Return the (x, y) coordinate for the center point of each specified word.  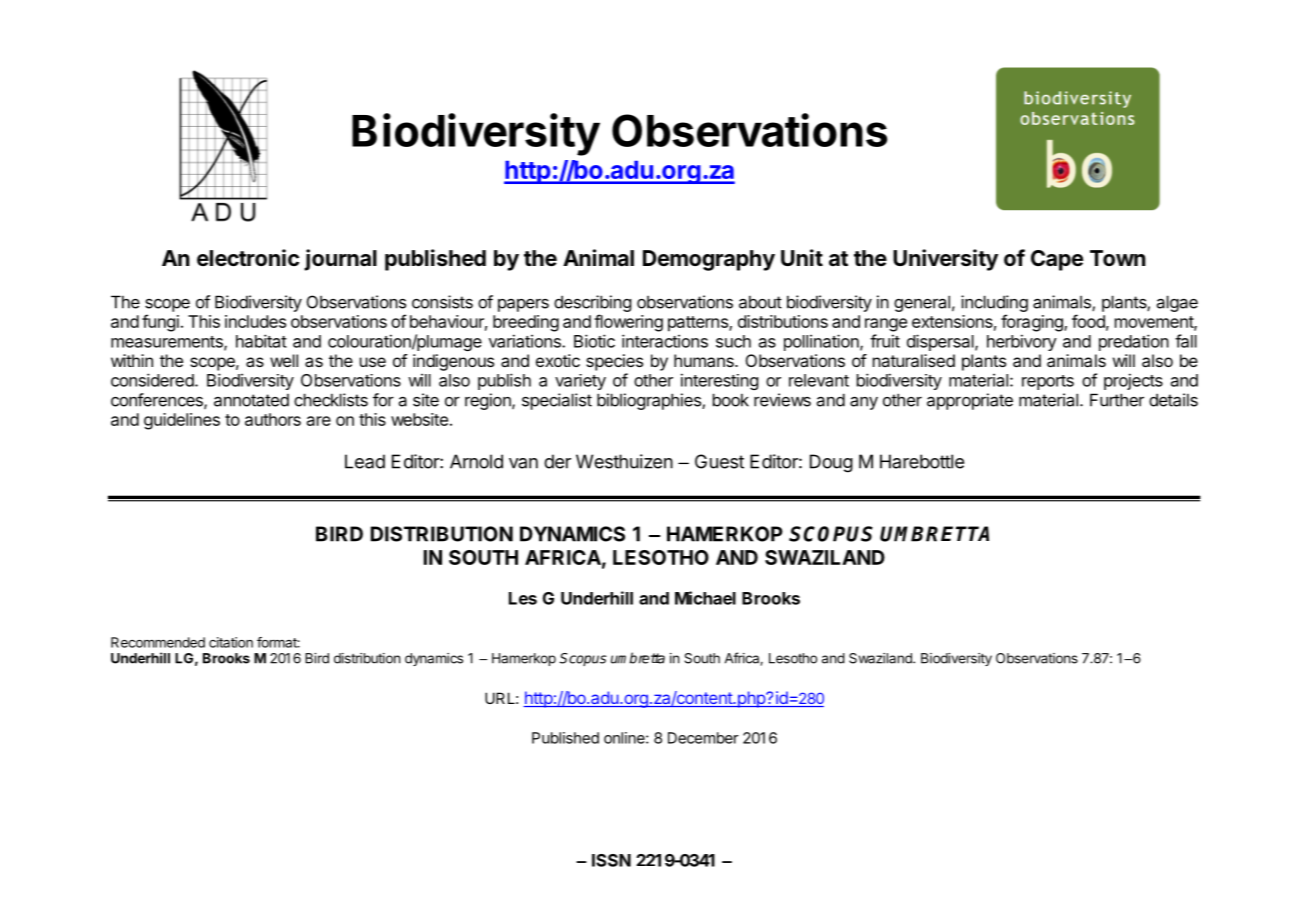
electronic (248, 258)
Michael (705, 598)
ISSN (611, 860)
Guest (719, 461)
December (703, 738)
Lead (365, 461)
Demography (709, 260)
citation (231, 642)
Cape (1057, 260)
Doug (831, 463)
